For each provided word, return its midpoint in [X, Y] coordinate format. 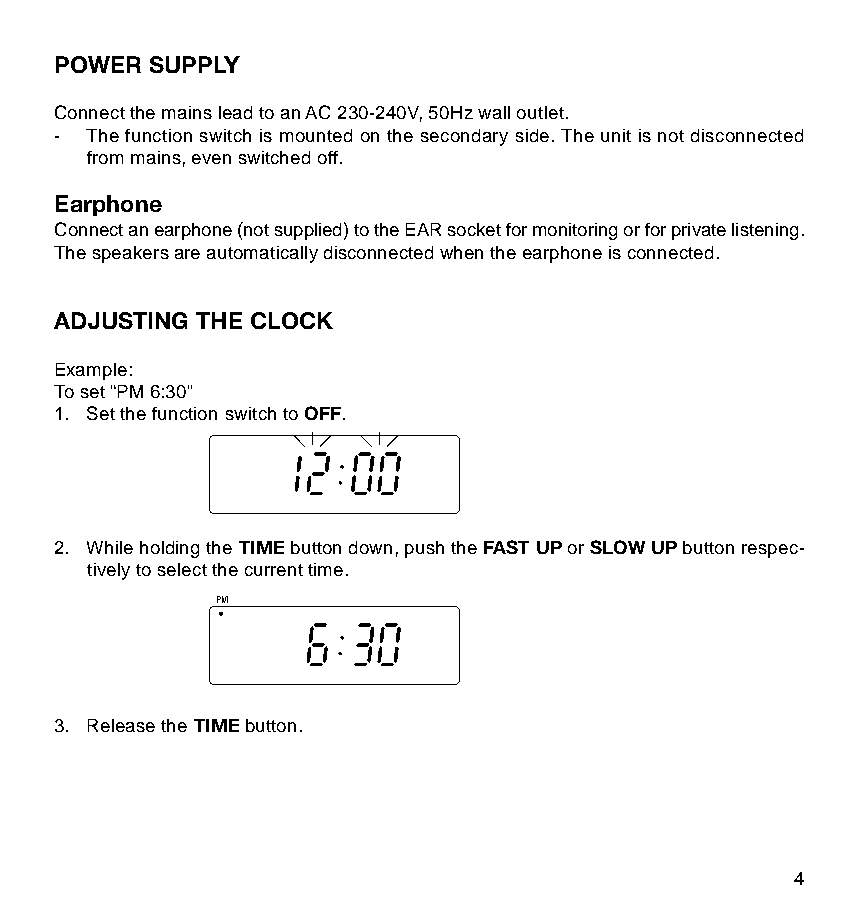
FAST [506, 547]
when [461, 252]
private [699, 231]
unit [616, 135]
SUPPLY [195, 64]
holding [169, 549]
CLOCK [292, 320]
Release [121, 725]
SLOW [617, 547]
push [424, 549]
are [187, 254]
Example [91, 371]
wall [494, 112]
